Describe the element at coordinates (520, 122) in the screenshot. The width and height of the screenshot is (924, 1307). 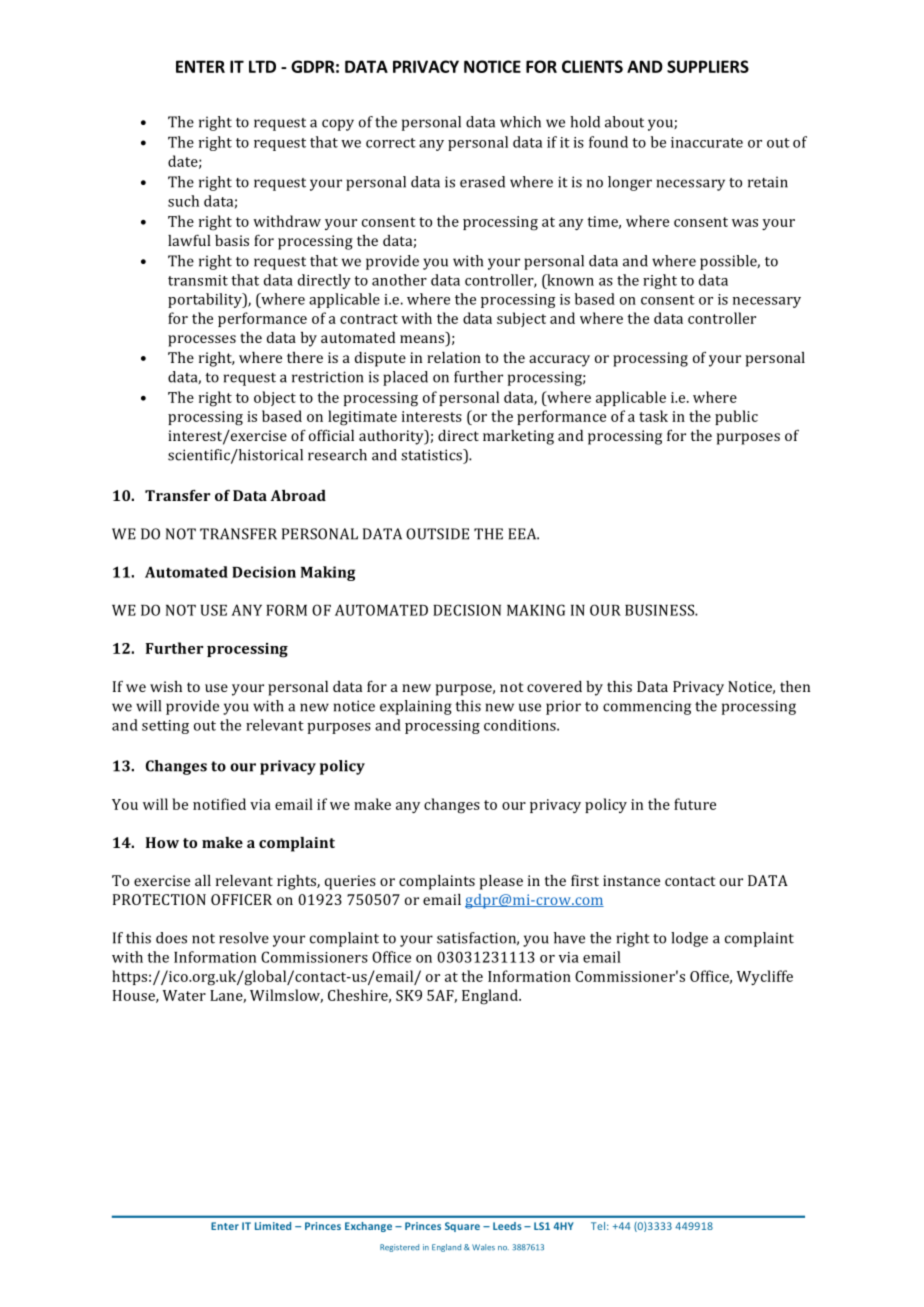
I see `which` at that location.
